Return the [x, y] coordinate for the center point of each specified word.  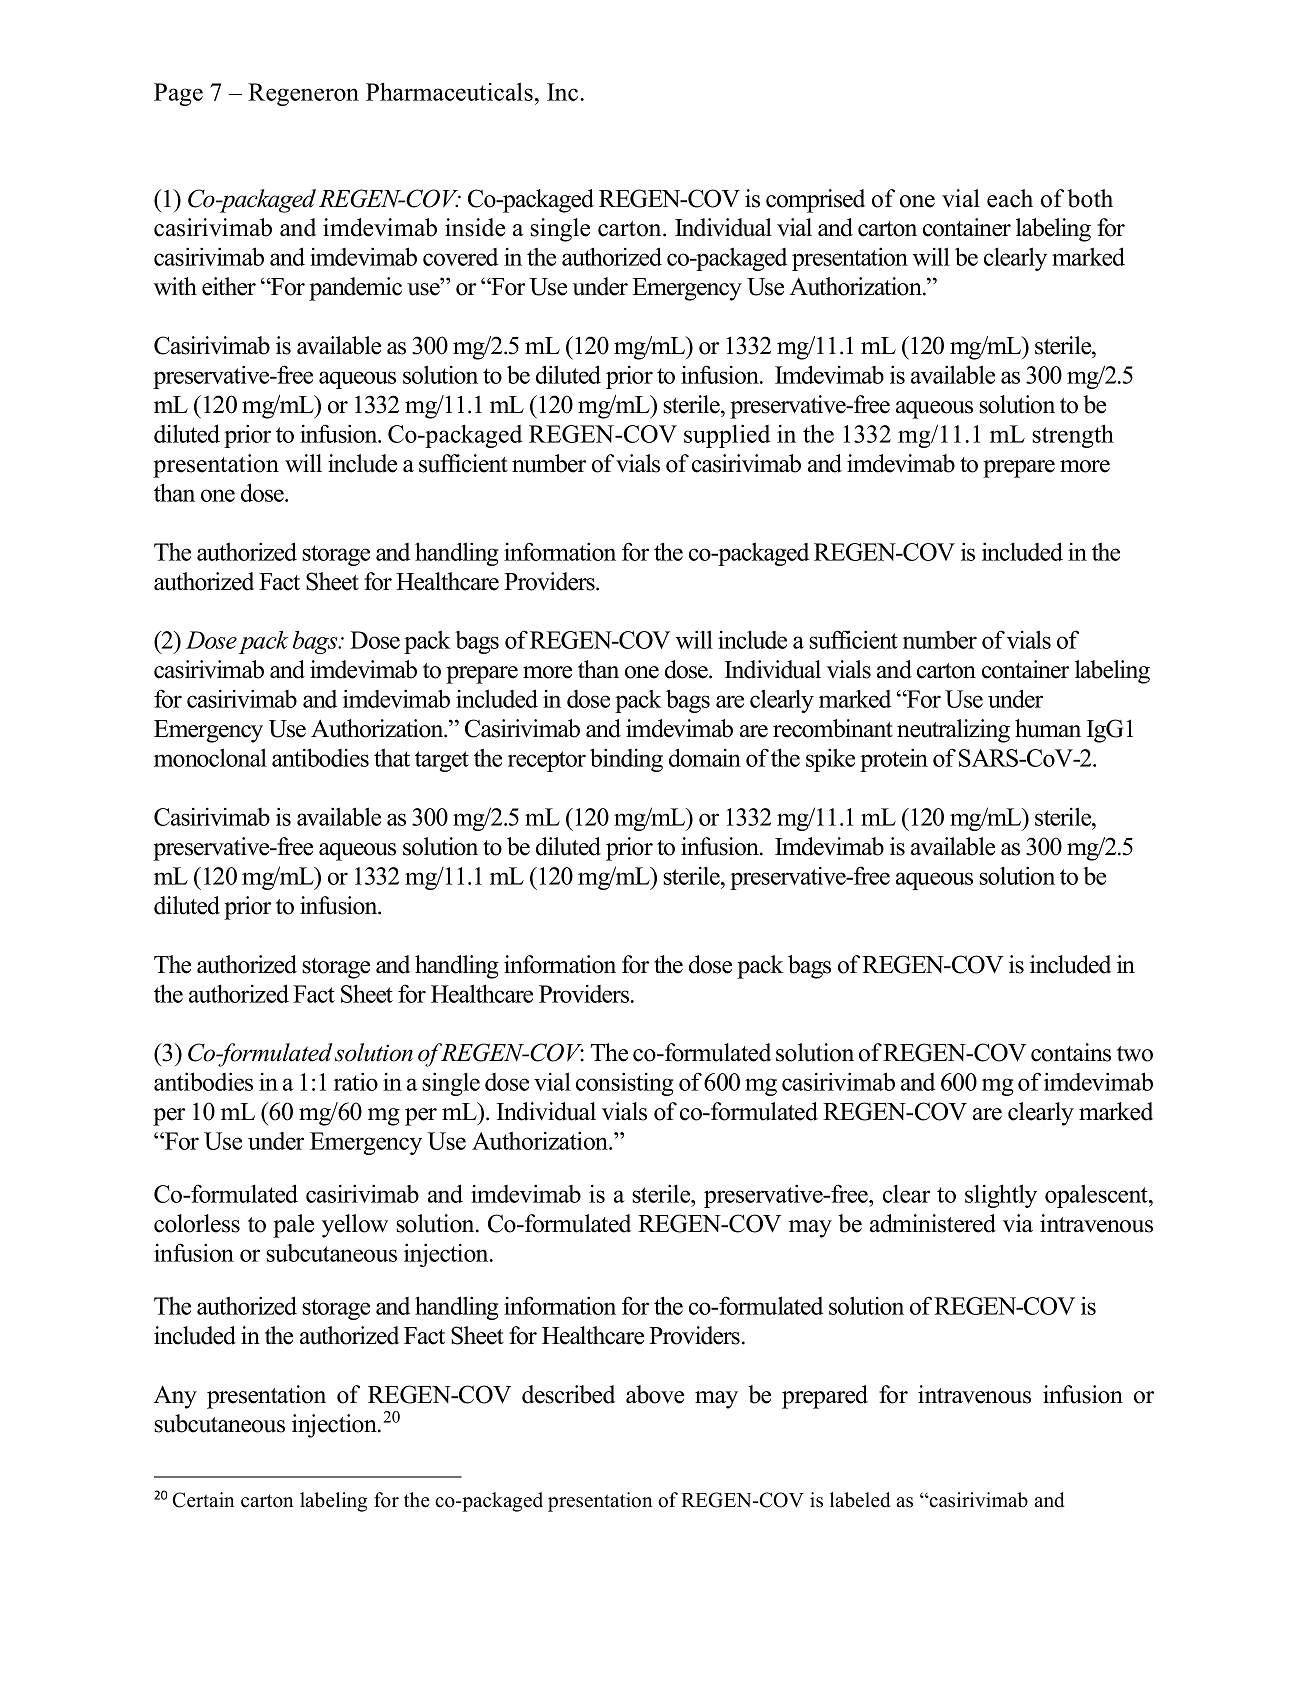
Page [178, 94]
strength [1073, 436]
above [655, 1394]
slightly [1001, 1196]
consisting [624, 1084]
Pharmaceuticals [449, 91]
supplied [727, 436]
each [1010, 198]
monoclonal [210, 757]
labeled [860, 1500]
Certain [203, 1500]
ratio [356, 1081]
